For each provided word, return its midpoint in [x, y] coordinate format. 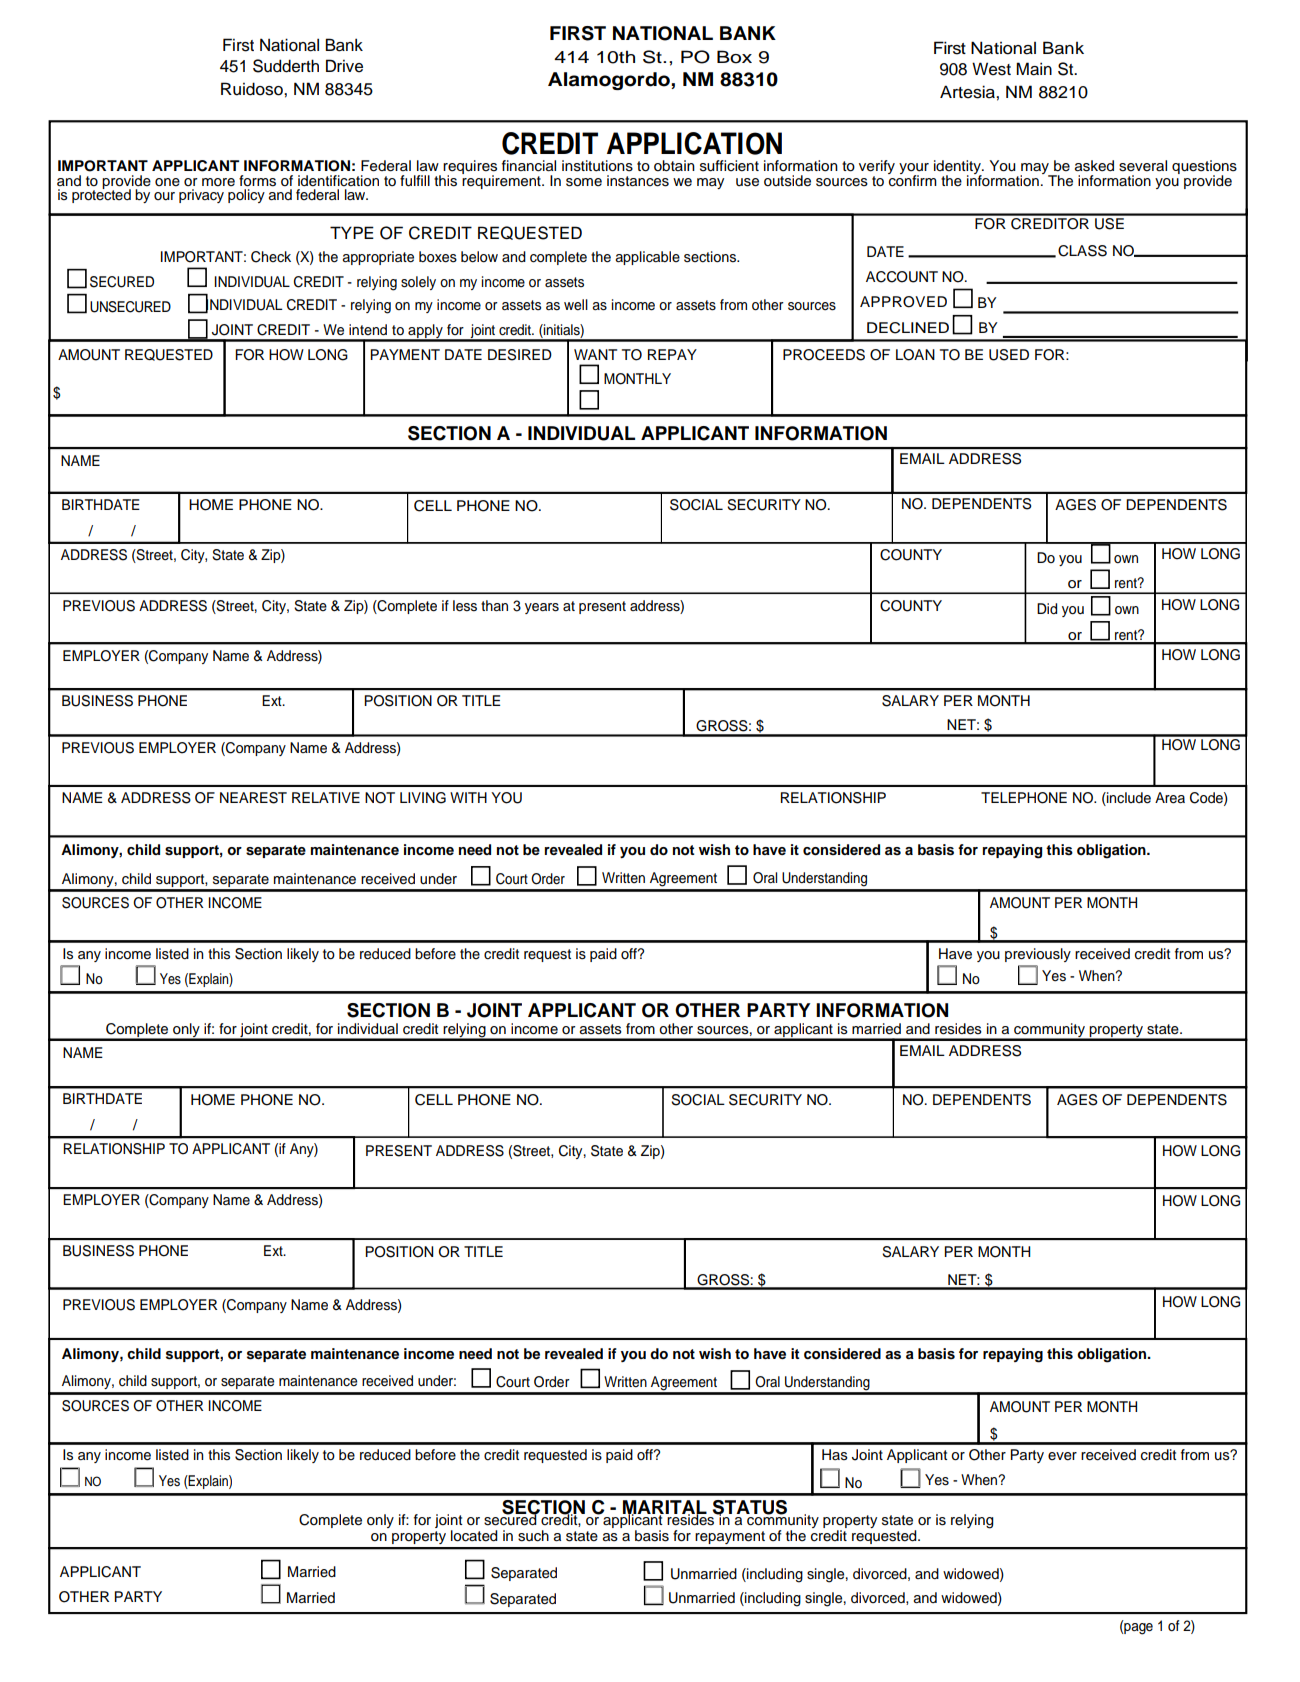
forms [257, 181]
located [474, 1536]
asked [1094, 166]
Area [1170, 798]
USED [1009, 355]
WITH [468, 797]
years [542, 608]
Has [835, 1455]
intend [368, 330]
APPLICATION [694, 143]
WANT [595, 354]
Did [1047, 608]
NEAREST [253, 798]
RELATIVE [326, 797]
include [1128, 799]
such [533, 1536]
